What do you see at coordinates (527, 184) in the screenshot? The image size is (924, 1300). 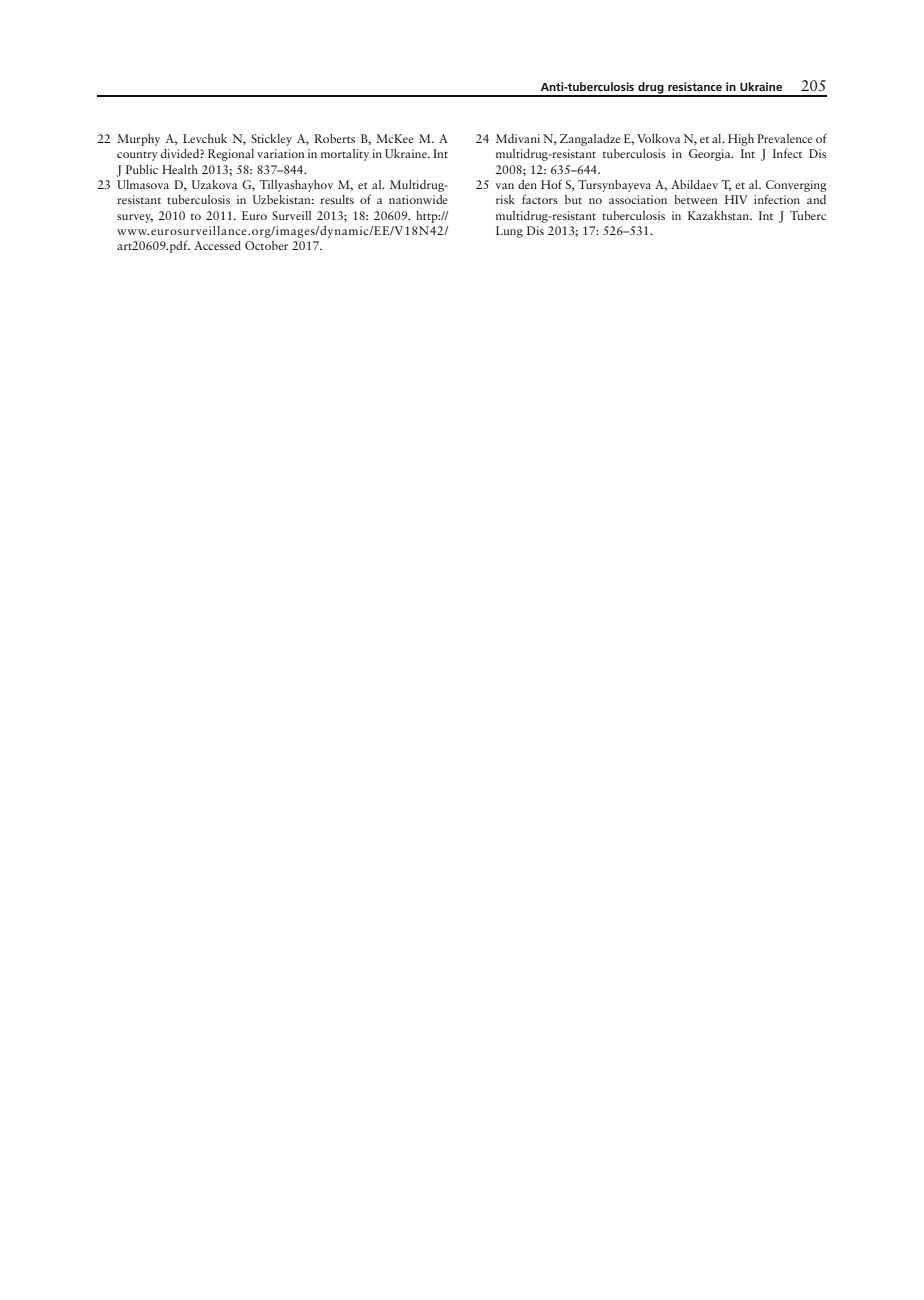 I see `den` at bounding box center [527, 184].
